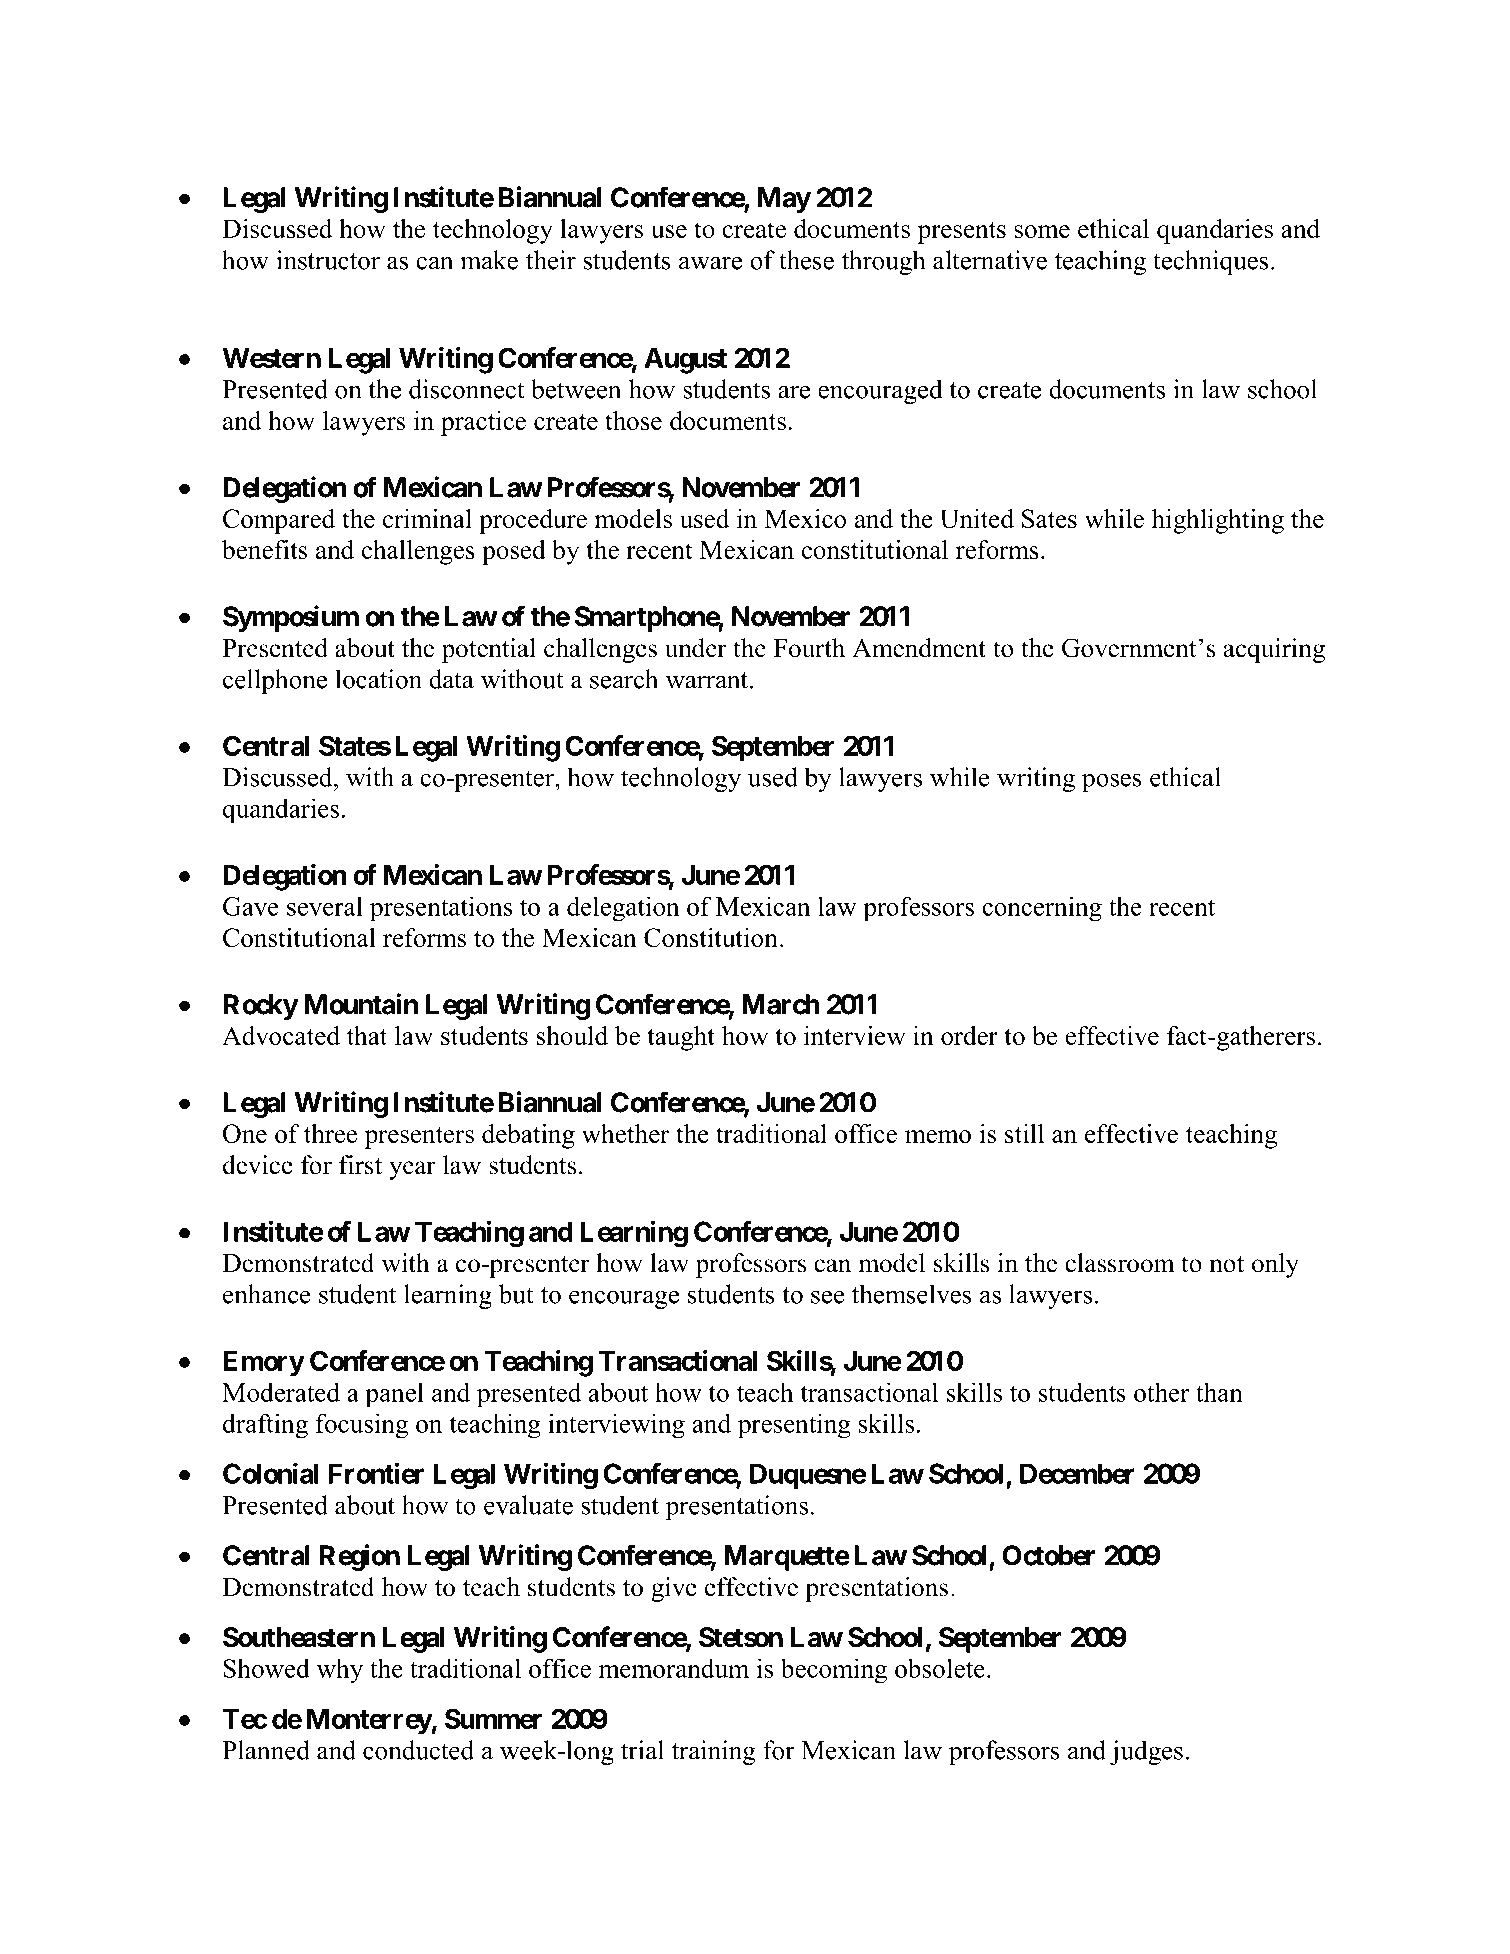  Describe the element at coordinates (1112, 782) in the screenshot. I see `poses` at that location.
